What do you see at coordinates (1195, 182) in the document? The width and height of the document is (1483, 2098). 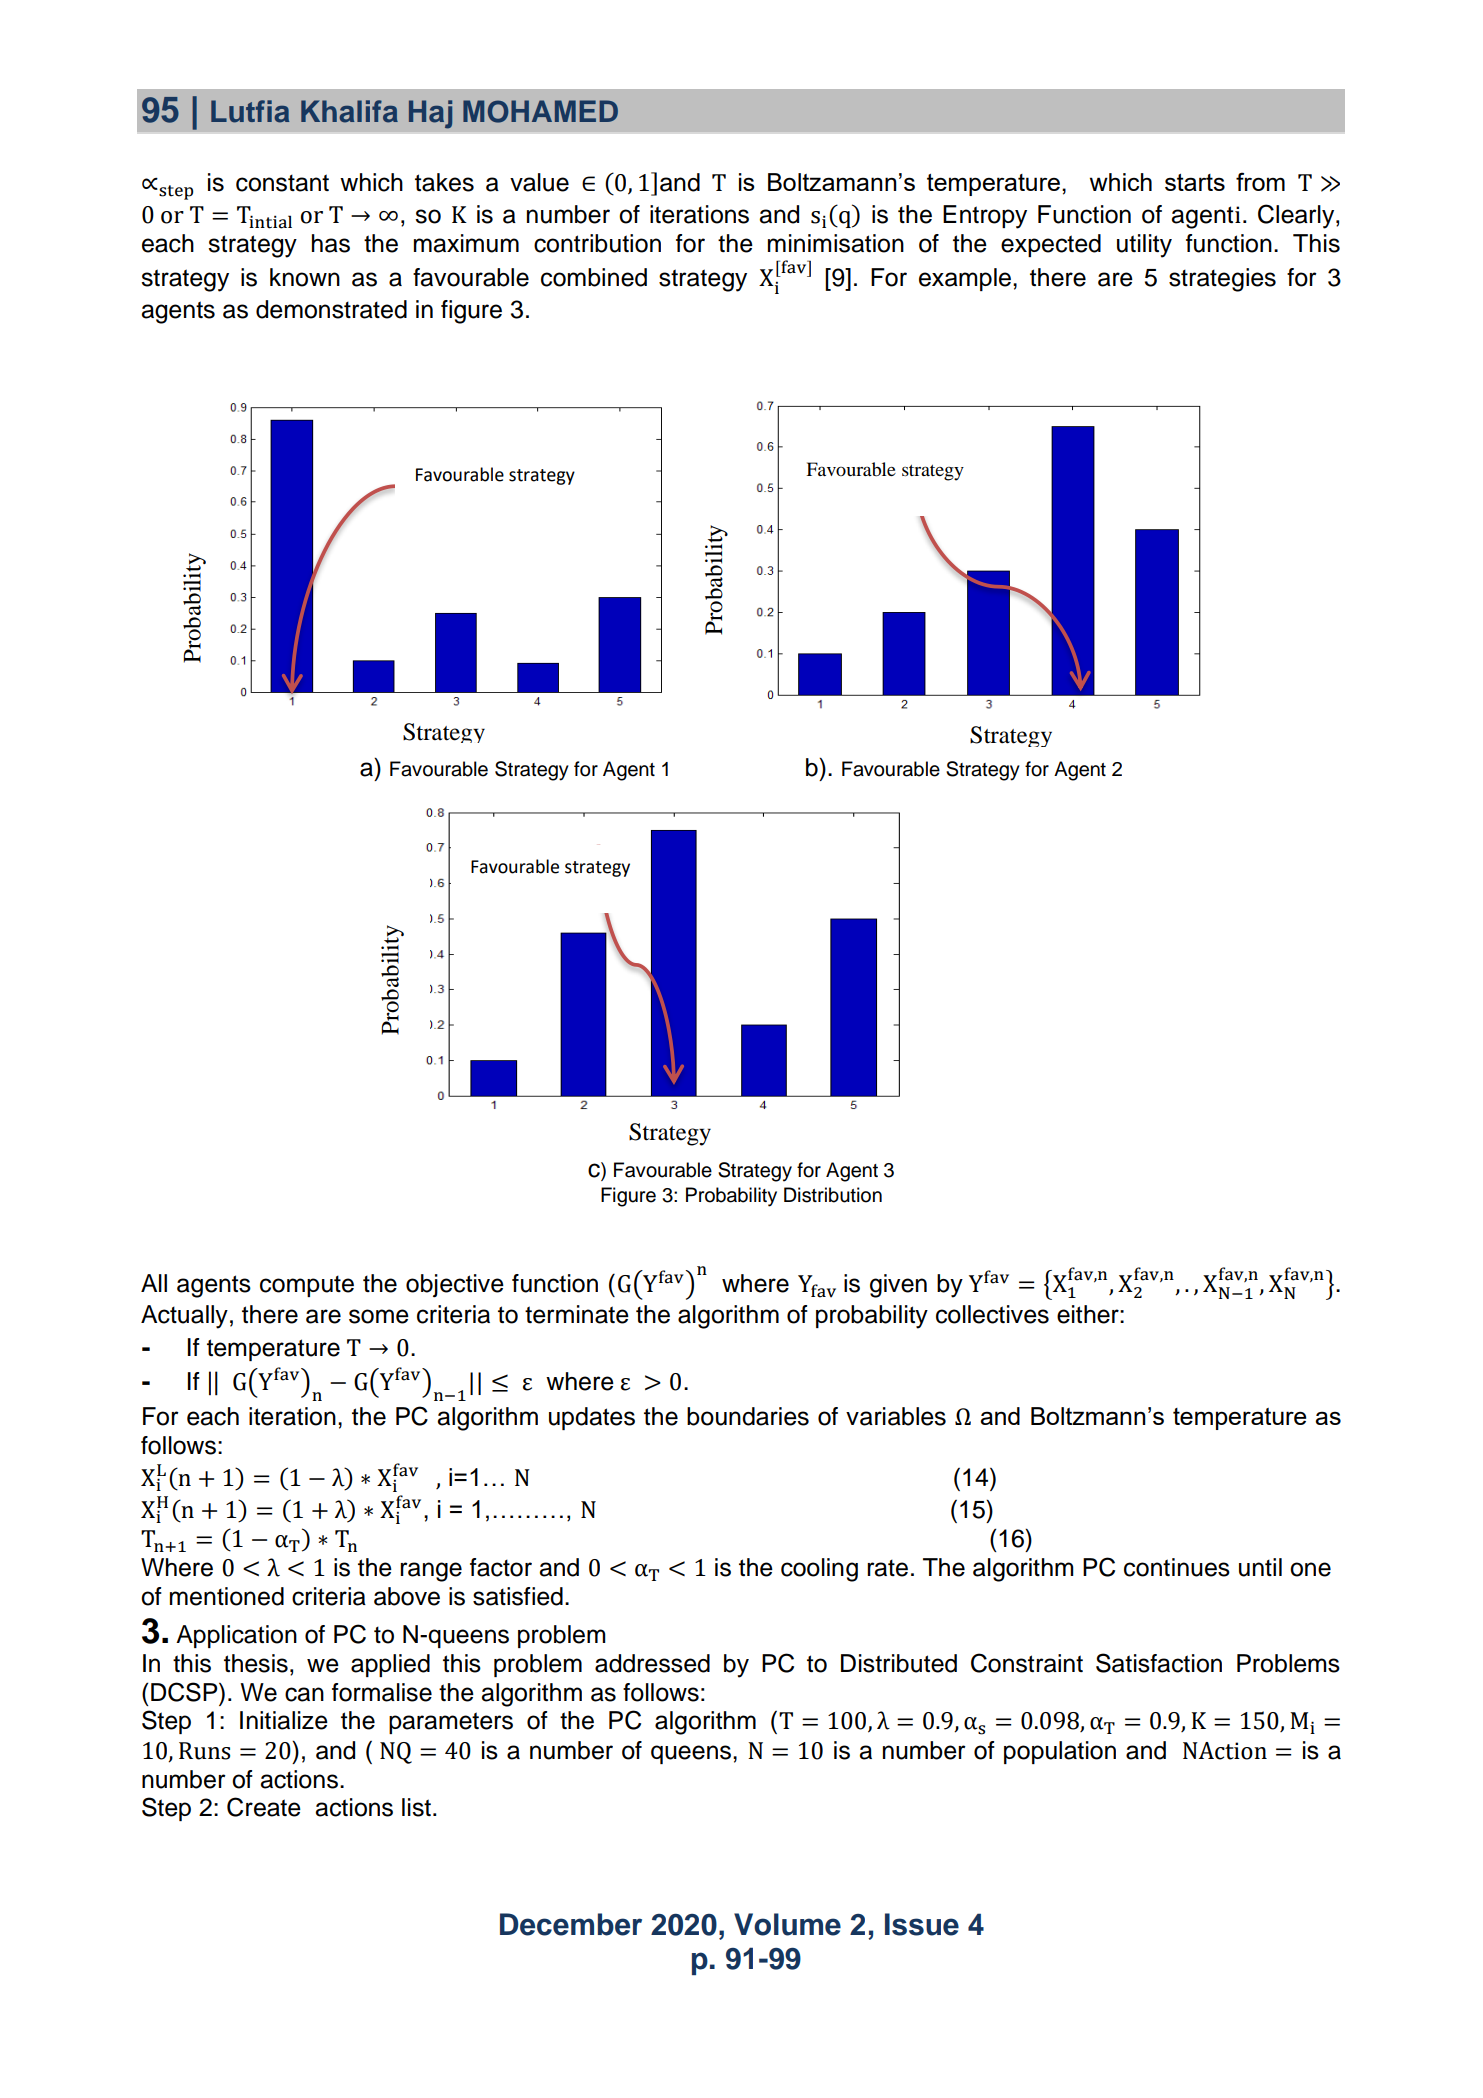 I see `starts` at bounding box center [1195, 182].
